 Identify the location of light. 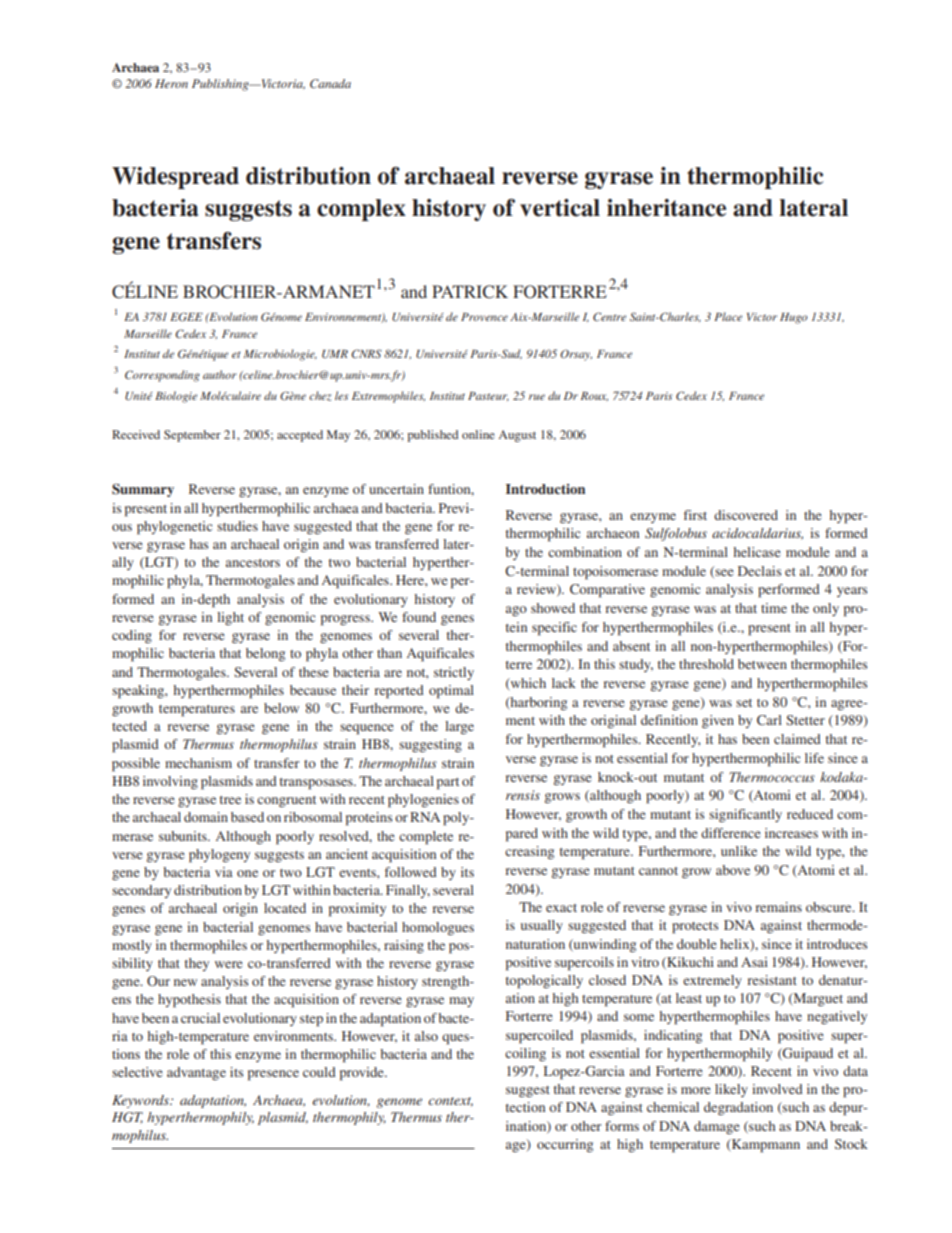
(230, 618).
